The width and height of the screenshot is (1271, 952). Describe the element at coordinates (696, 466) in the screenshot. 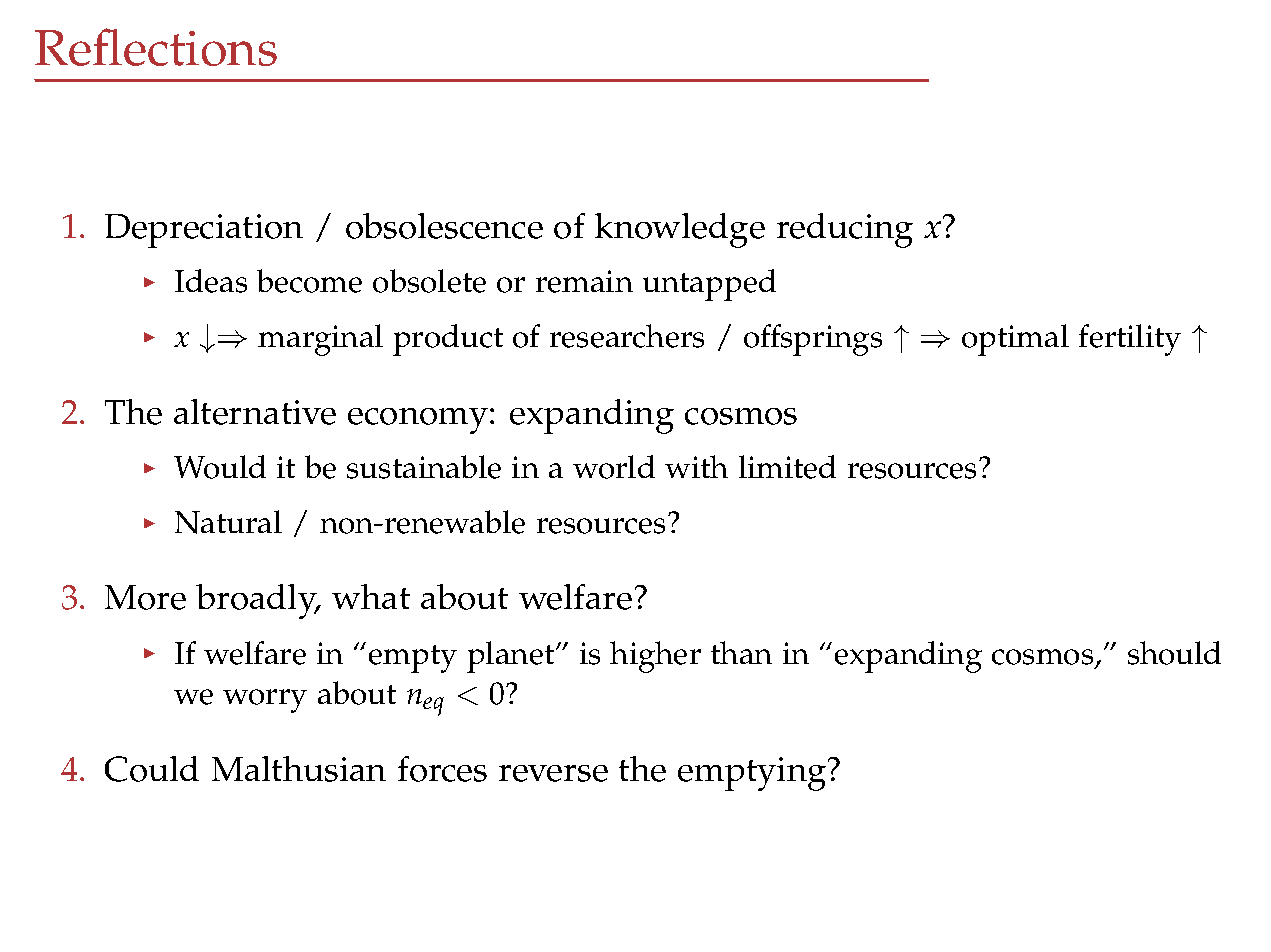

I see `with` at that location.
